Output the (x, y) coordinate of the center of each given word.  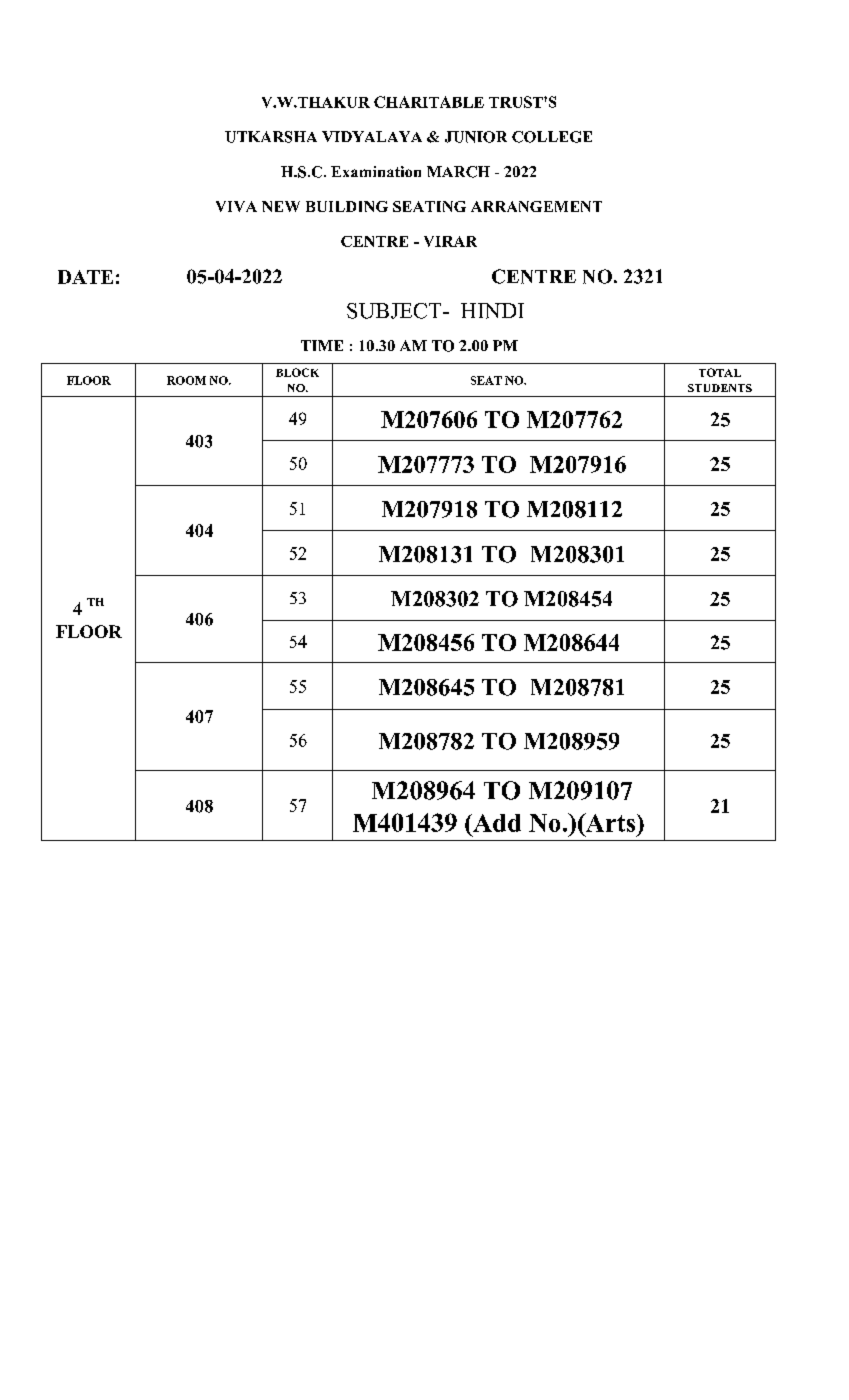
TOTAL (720, 372)
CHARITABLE (429, 102)
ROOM (186, 380)
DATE (85, 277)
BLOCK (297, 372)
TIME (322, 345)
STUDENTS (720, 388)
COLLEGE (552, 137)
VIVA (236, 206)
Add (496, 823)
